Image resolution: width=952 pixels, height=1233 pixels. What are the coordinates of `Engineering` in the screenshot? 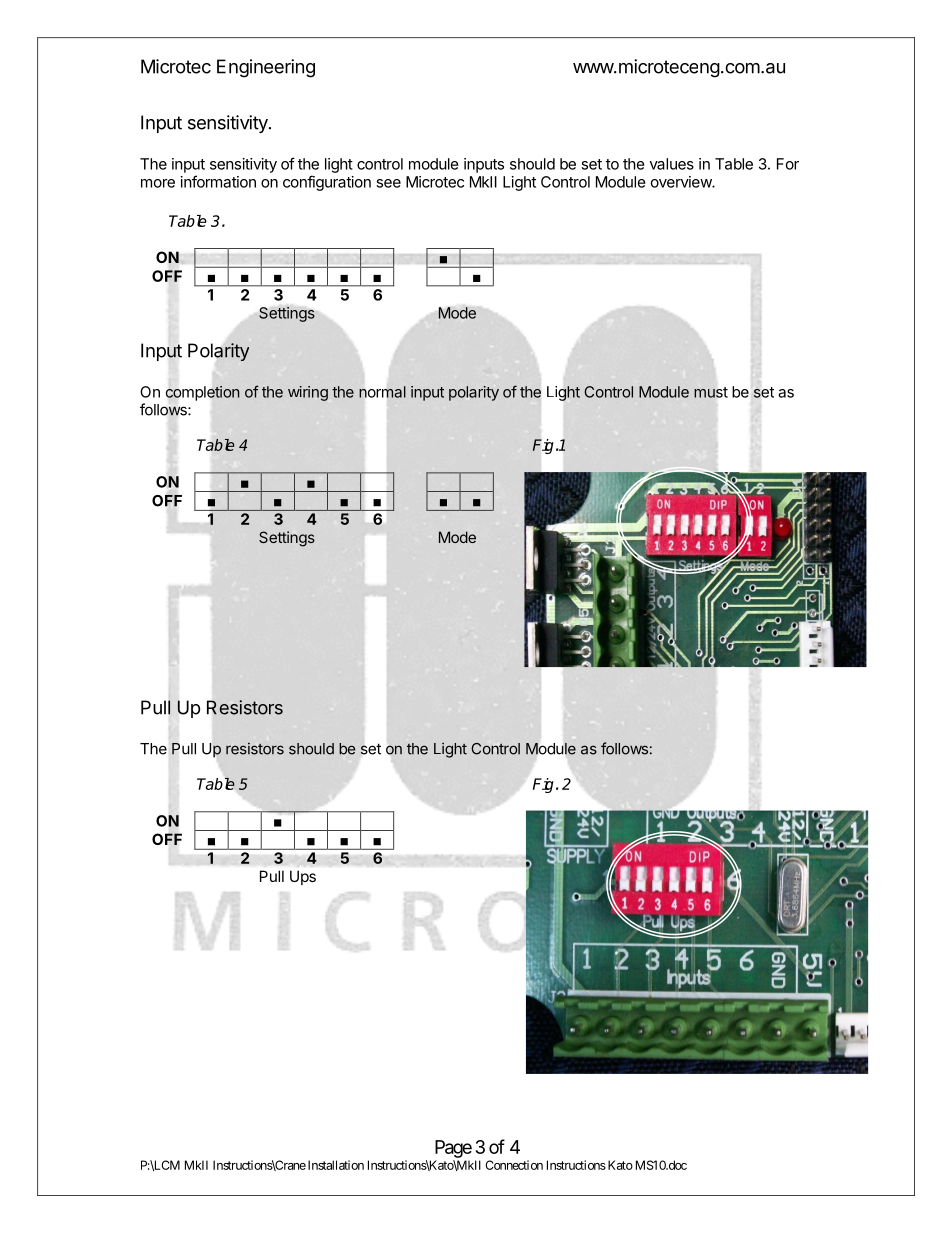 It's located at (266, 68).
